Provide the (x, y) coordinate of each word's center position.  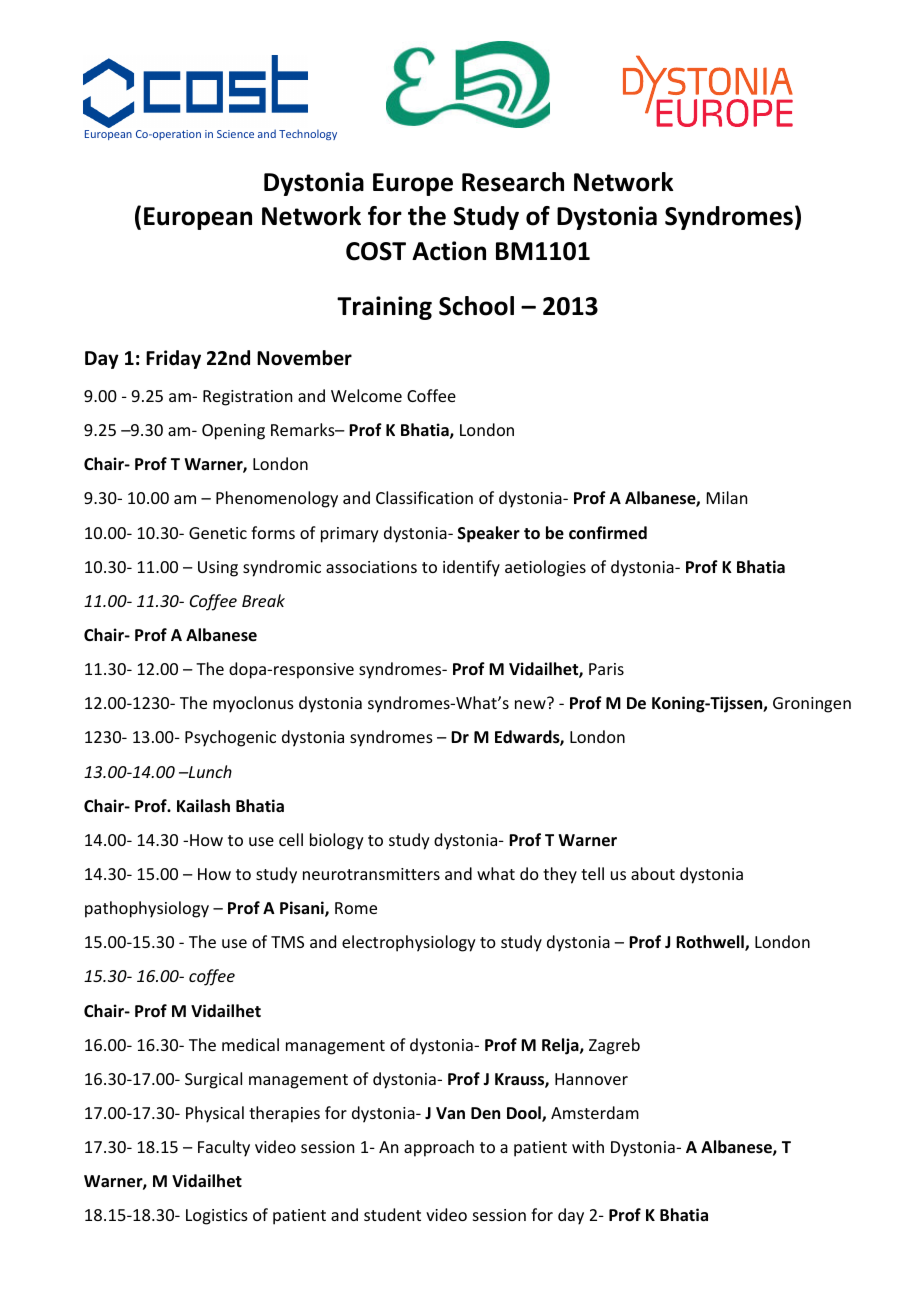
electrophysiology (409, 943)
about (653, 873)
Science (235, 134)
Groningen (812, 705)
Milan (727, 497)
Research (513, 182)
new (530, 704)
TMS (287, 942)
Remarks (304, 429)
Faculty (224, 1148)
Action (449, 251)
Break (263, 600)
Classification (424, 497)
